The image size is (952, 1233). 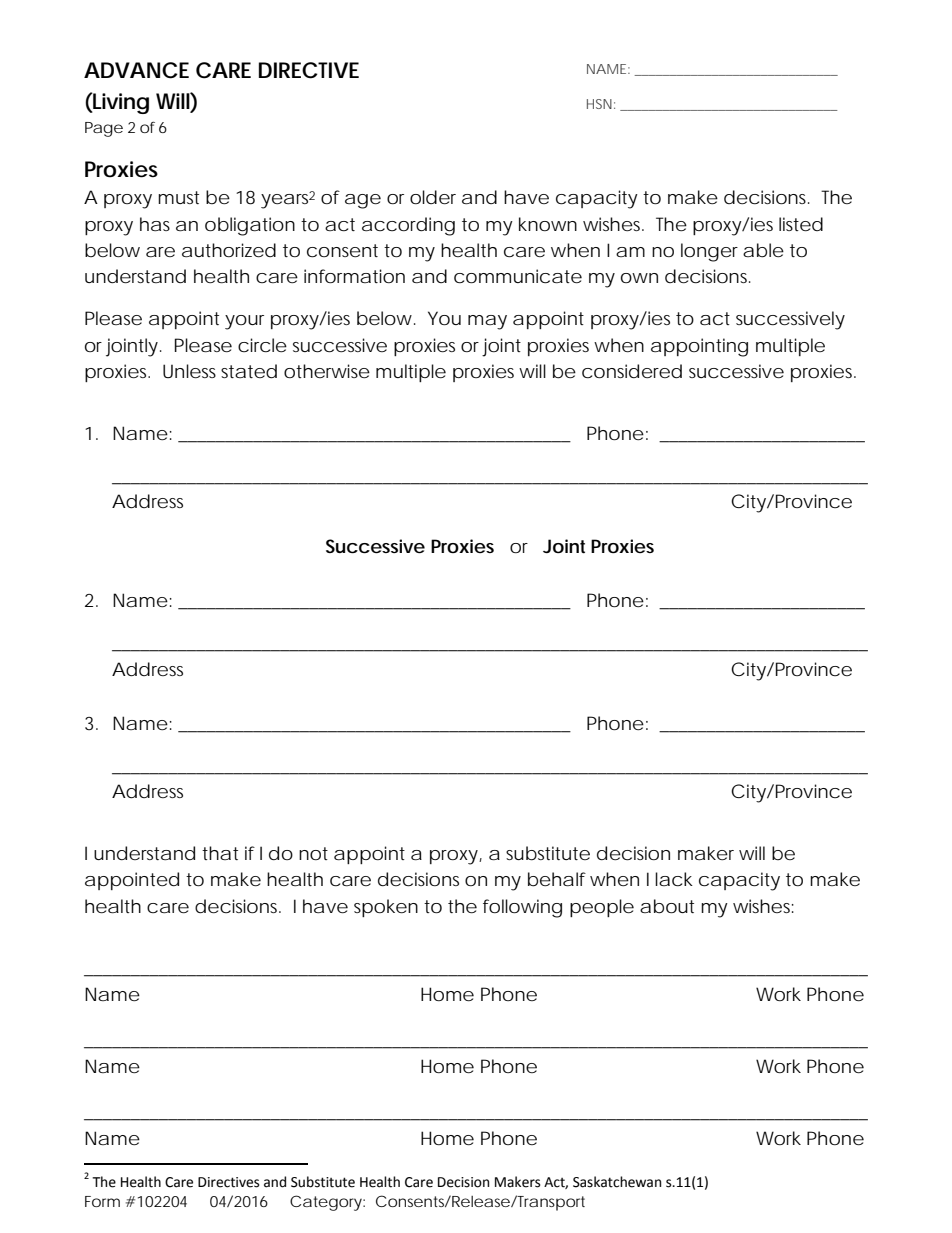 I want to click on older, so click(x=433, y=197).
